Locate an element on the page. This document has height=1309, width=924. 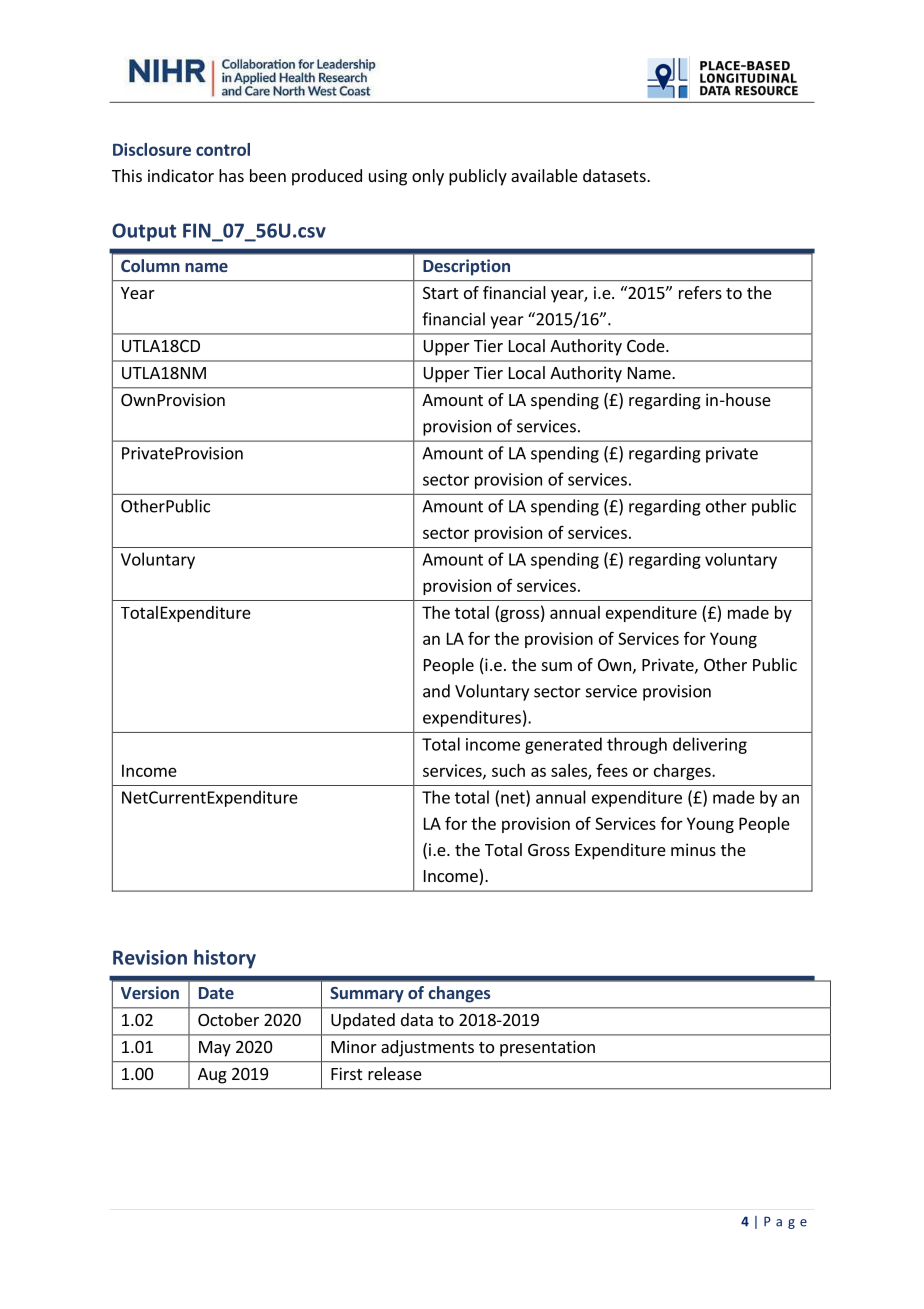
and is located at coordinates (436, 691).
